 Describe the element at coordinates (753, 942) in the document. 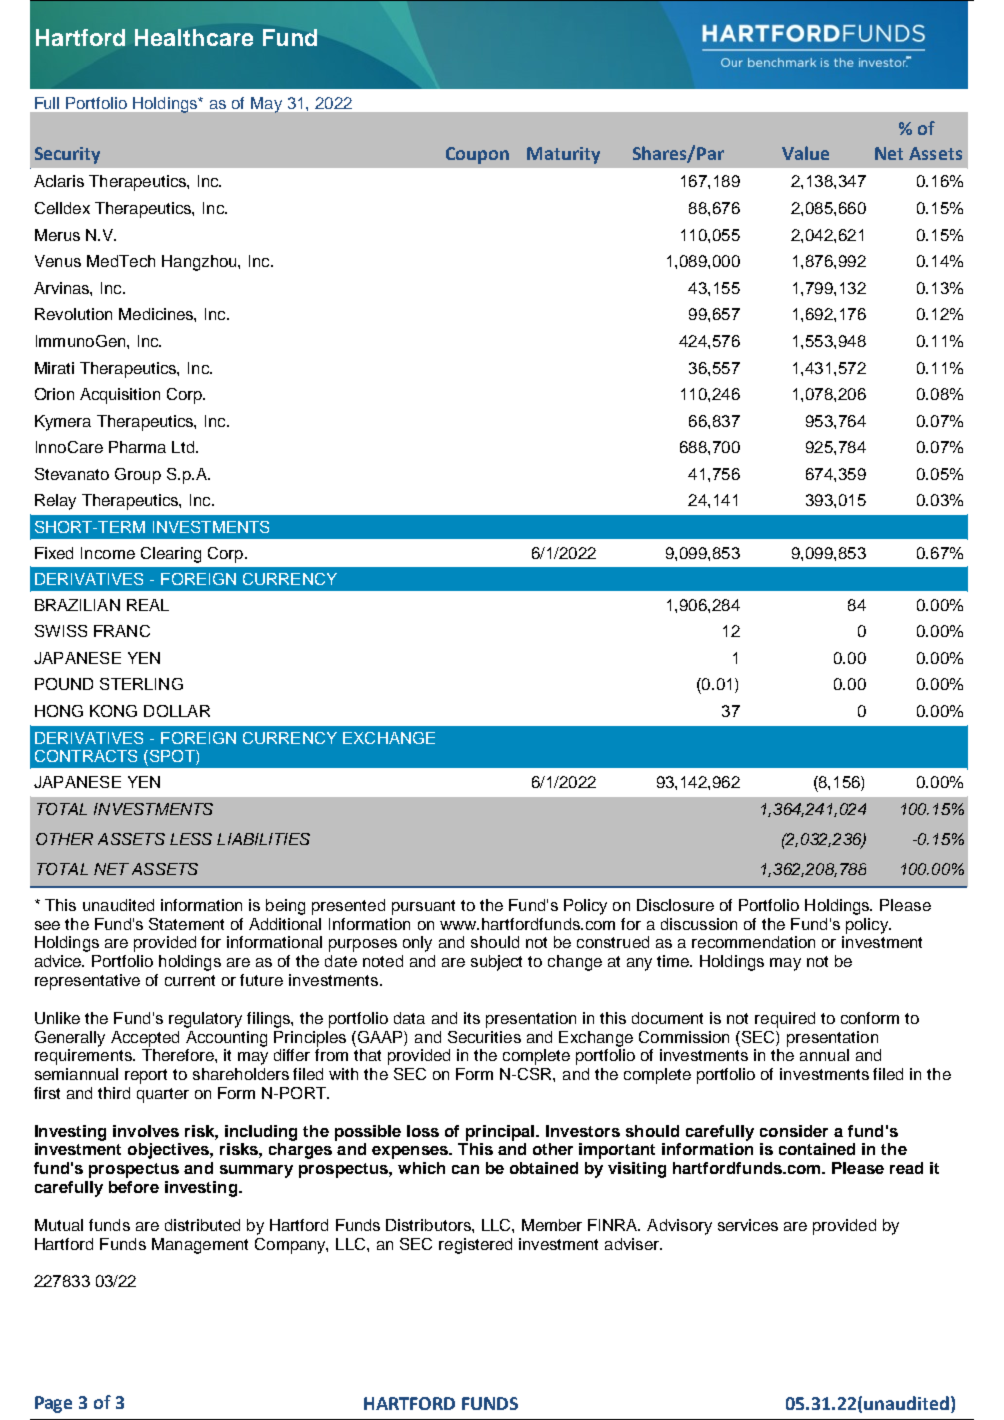

I see `recommendation` at that location.
